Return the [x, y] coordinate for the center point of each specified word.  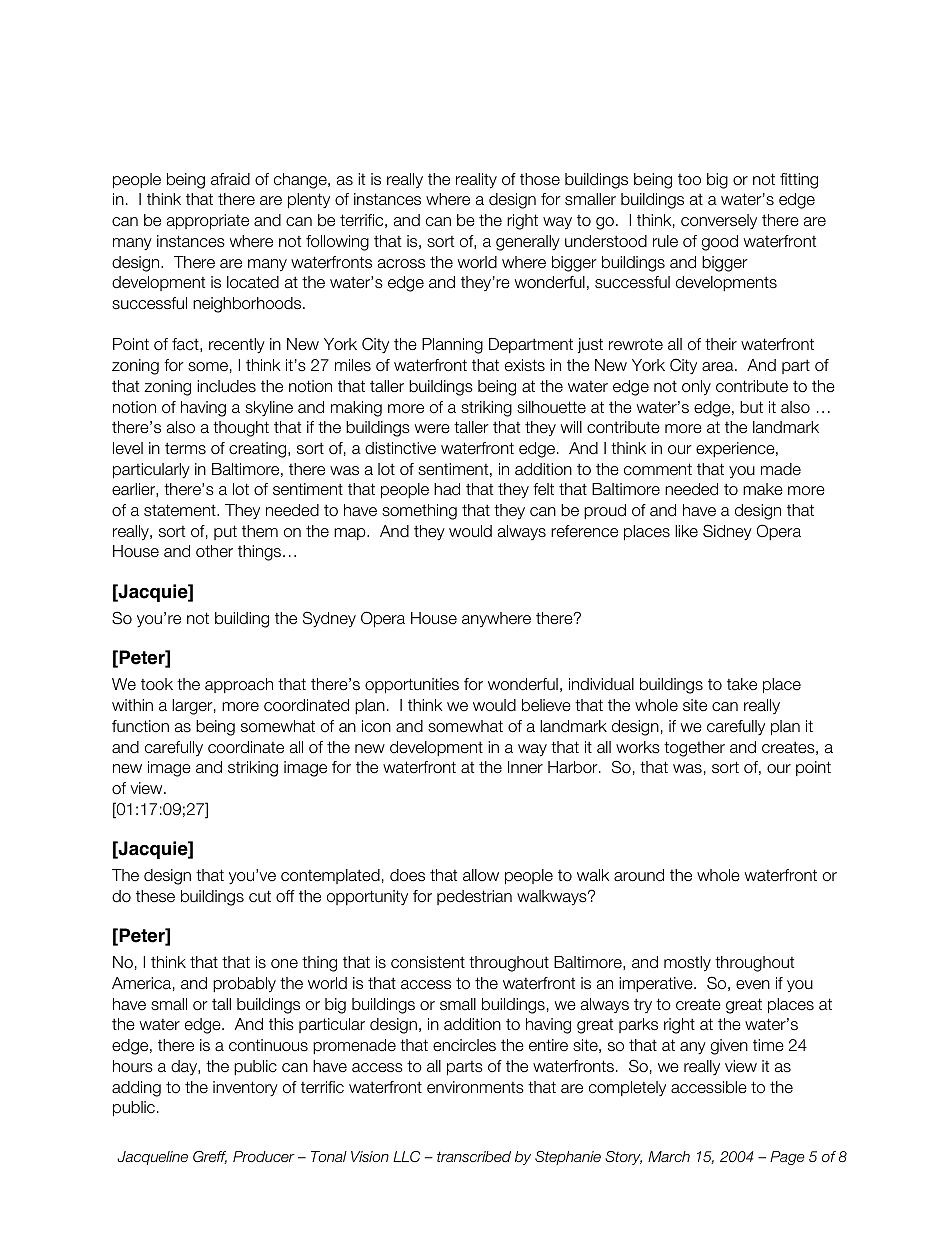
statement [181, 510]
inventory [245, 1088]
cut [260, 896]
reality [476, 180]
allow [481, 875]
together [694, 749]
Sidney [727, 532]
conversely [719, 221]
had [447, 489]
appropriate [208, 222]
